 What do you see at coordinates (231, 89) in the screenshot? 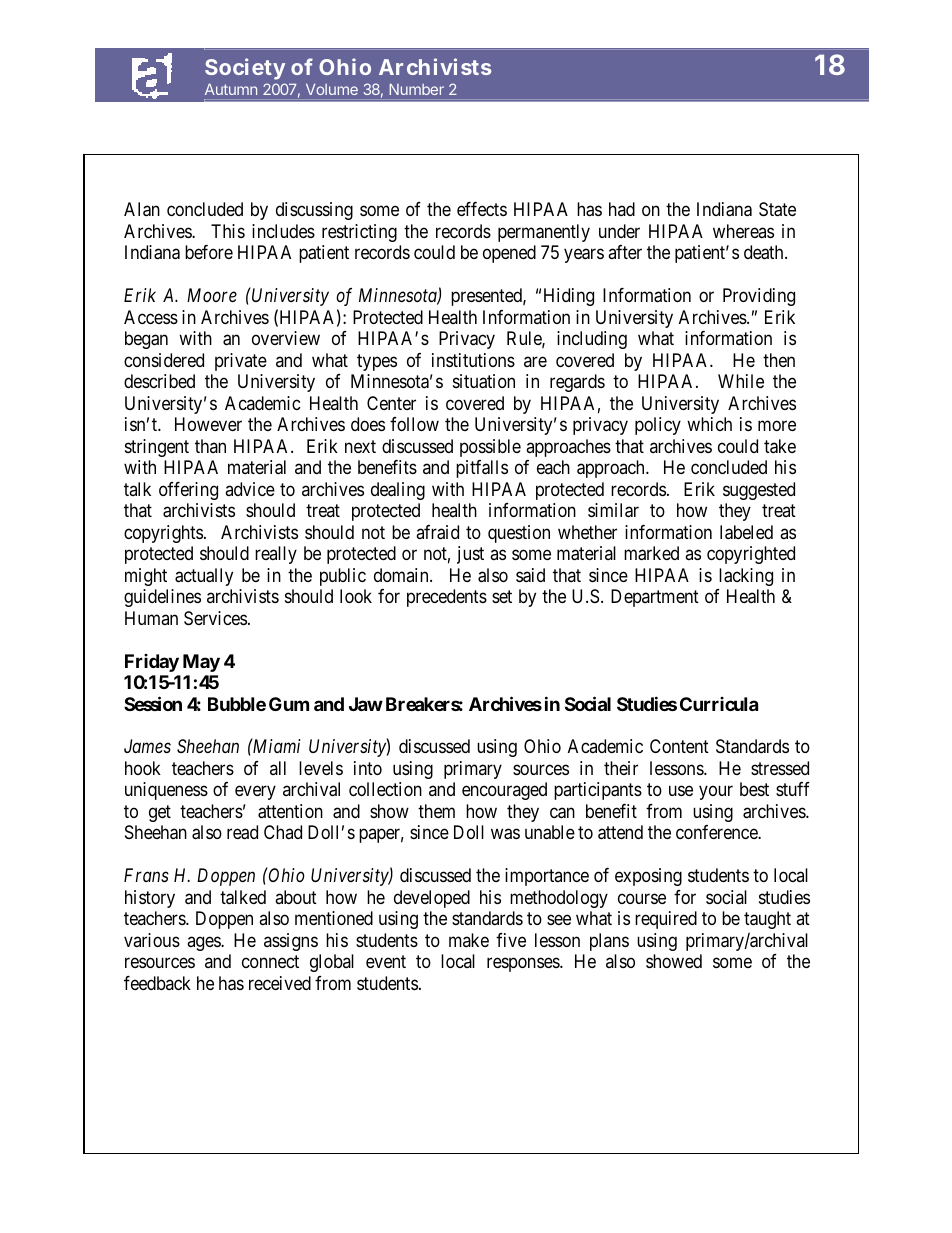
I see `Autumn` at bounding box center [231, 89].
